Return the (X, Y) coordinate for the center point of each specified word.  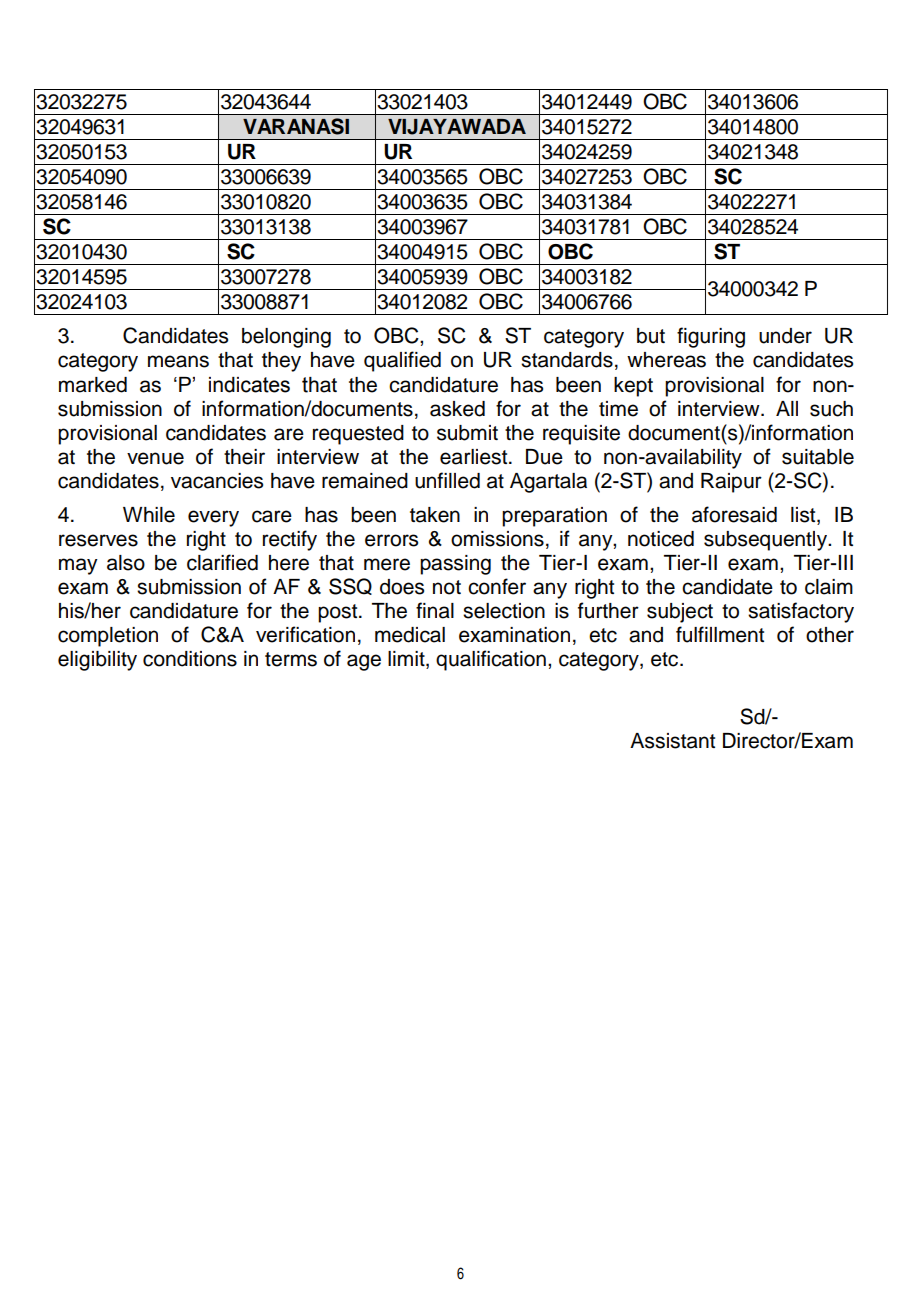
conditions (190, 659)
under (785, 336)
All (787, 408)
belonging (286, 338)
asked (457, 409)
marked (93, 385)
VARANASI (296, 126)
